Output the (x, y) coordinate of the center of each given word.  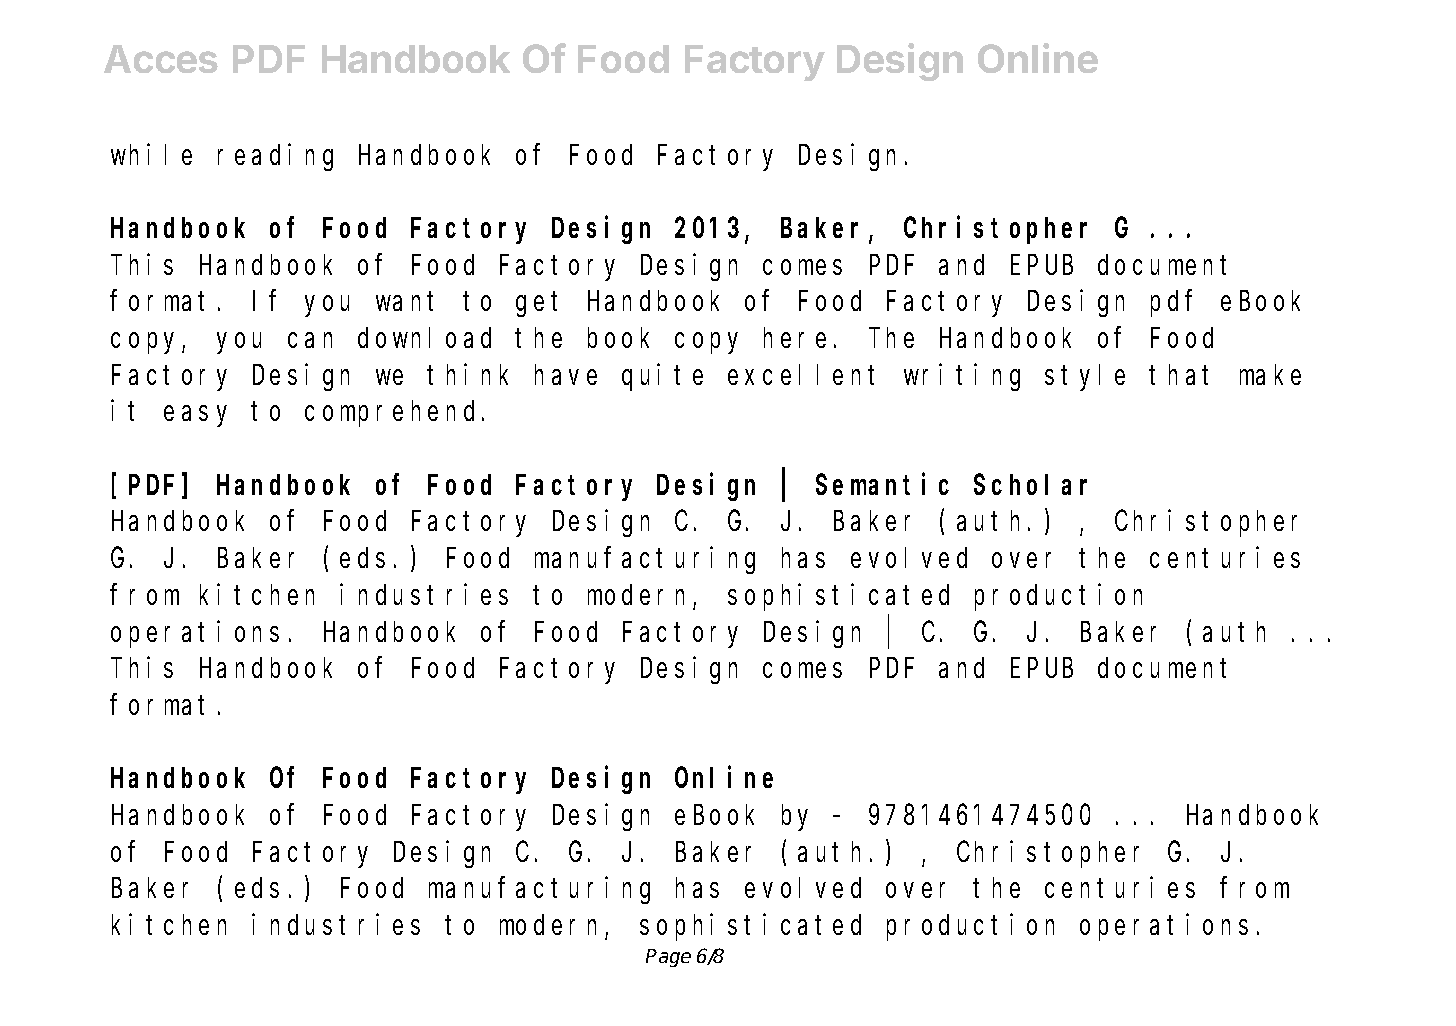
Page (668, 958)
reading (275, 157)
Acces (161, 59)
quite (662, 377)
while (151, 154)
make (1270, 374)
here (795, 338)
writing (962, 377)
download (424, 338)
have (566, 374)
